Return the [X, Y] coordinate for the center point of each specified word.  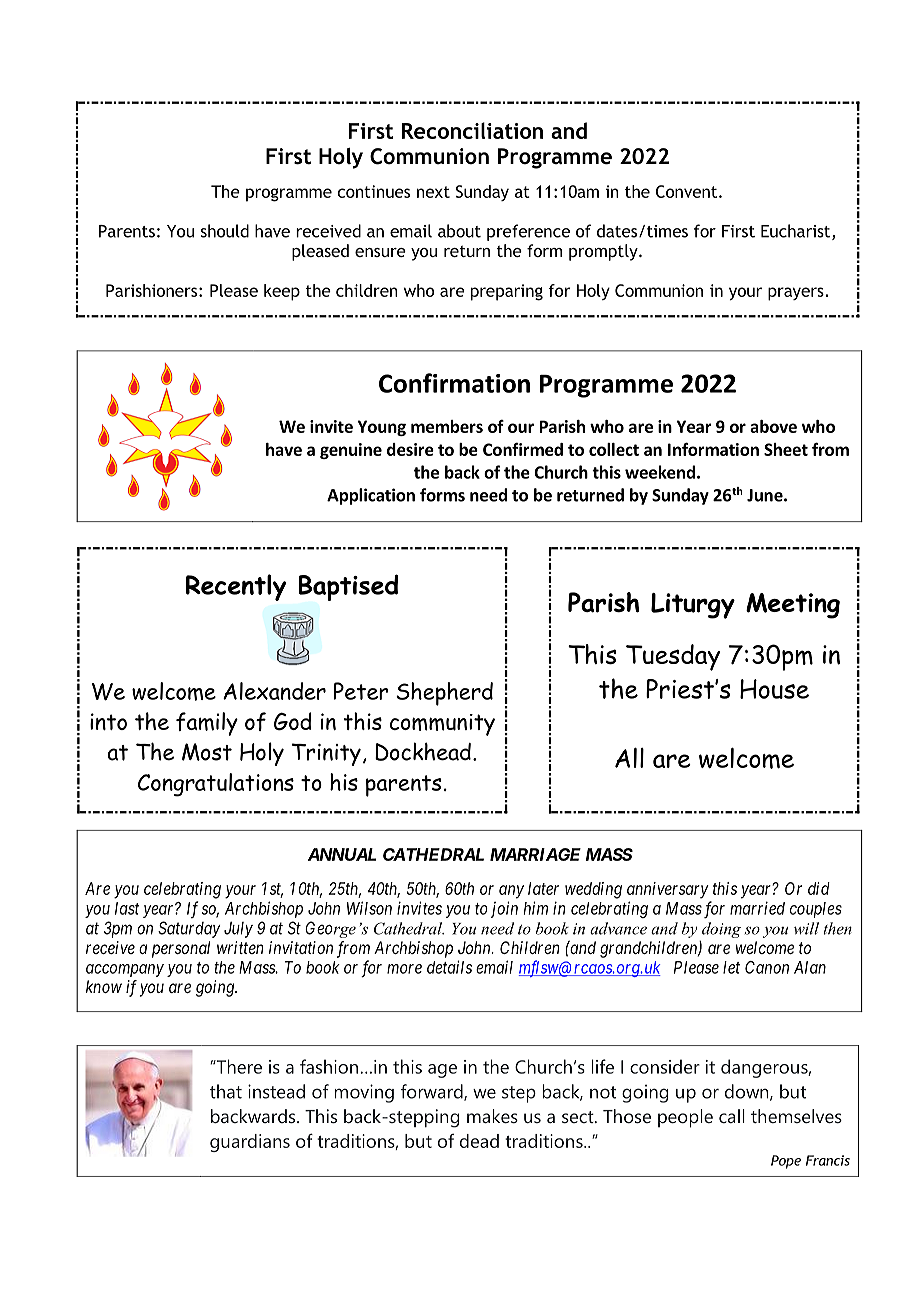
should [225, 231]
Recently [236, 587]
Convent [688, 191]
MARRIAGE [535, 854]
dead [479, 1141]
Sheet [786, 449]
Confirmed [523, 449]
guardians [250, 1143]
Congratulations [216, 785]
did [819, 888]
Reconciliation [472, 130]
